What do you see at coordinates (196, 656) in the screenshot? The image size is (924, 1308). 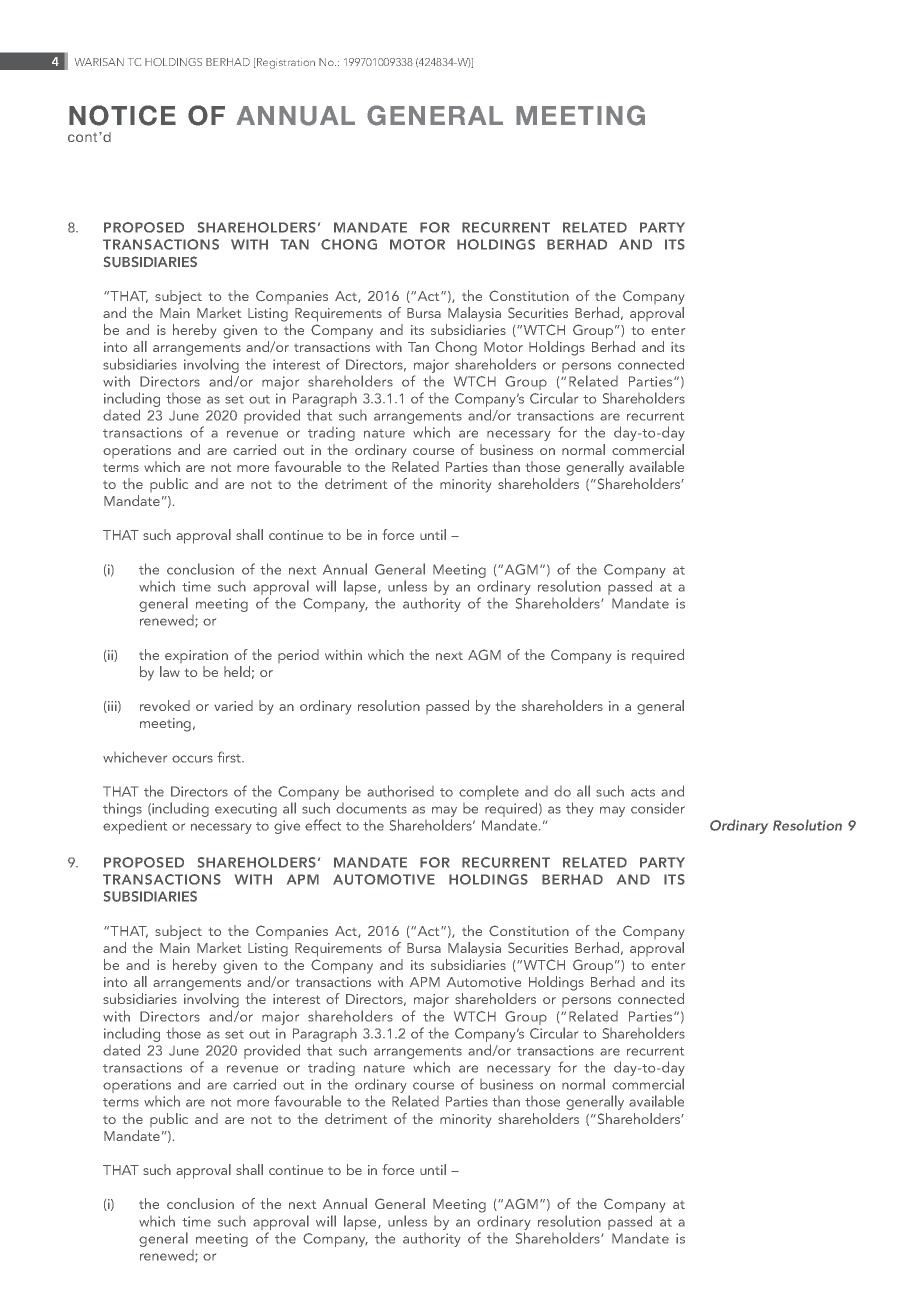 I see `expiration` at bounding box center [196, 656].
